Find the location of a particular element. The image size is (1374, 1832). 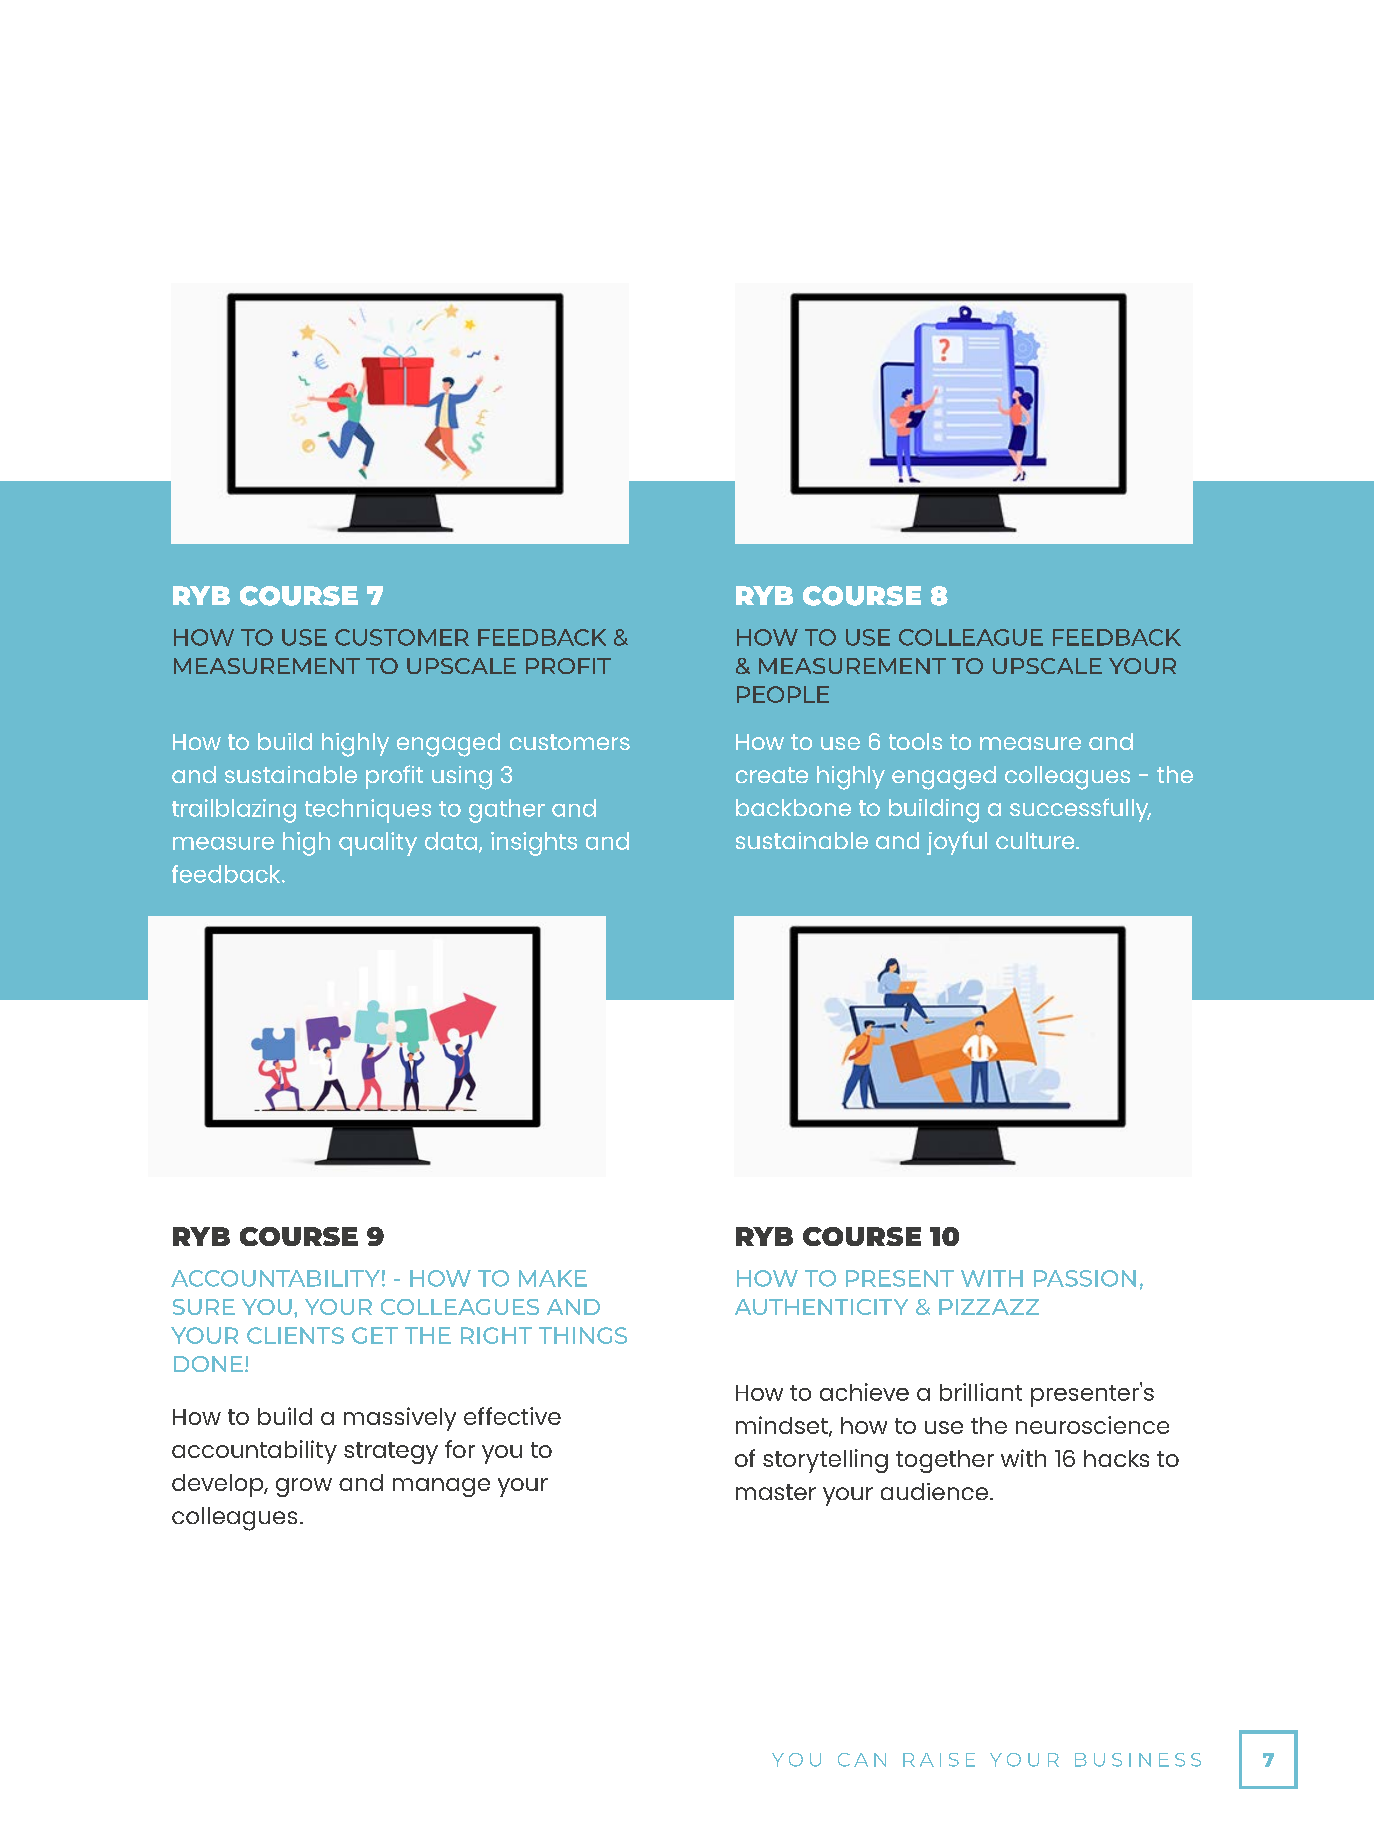

MAKE is located at coordinates (553, 1278).
